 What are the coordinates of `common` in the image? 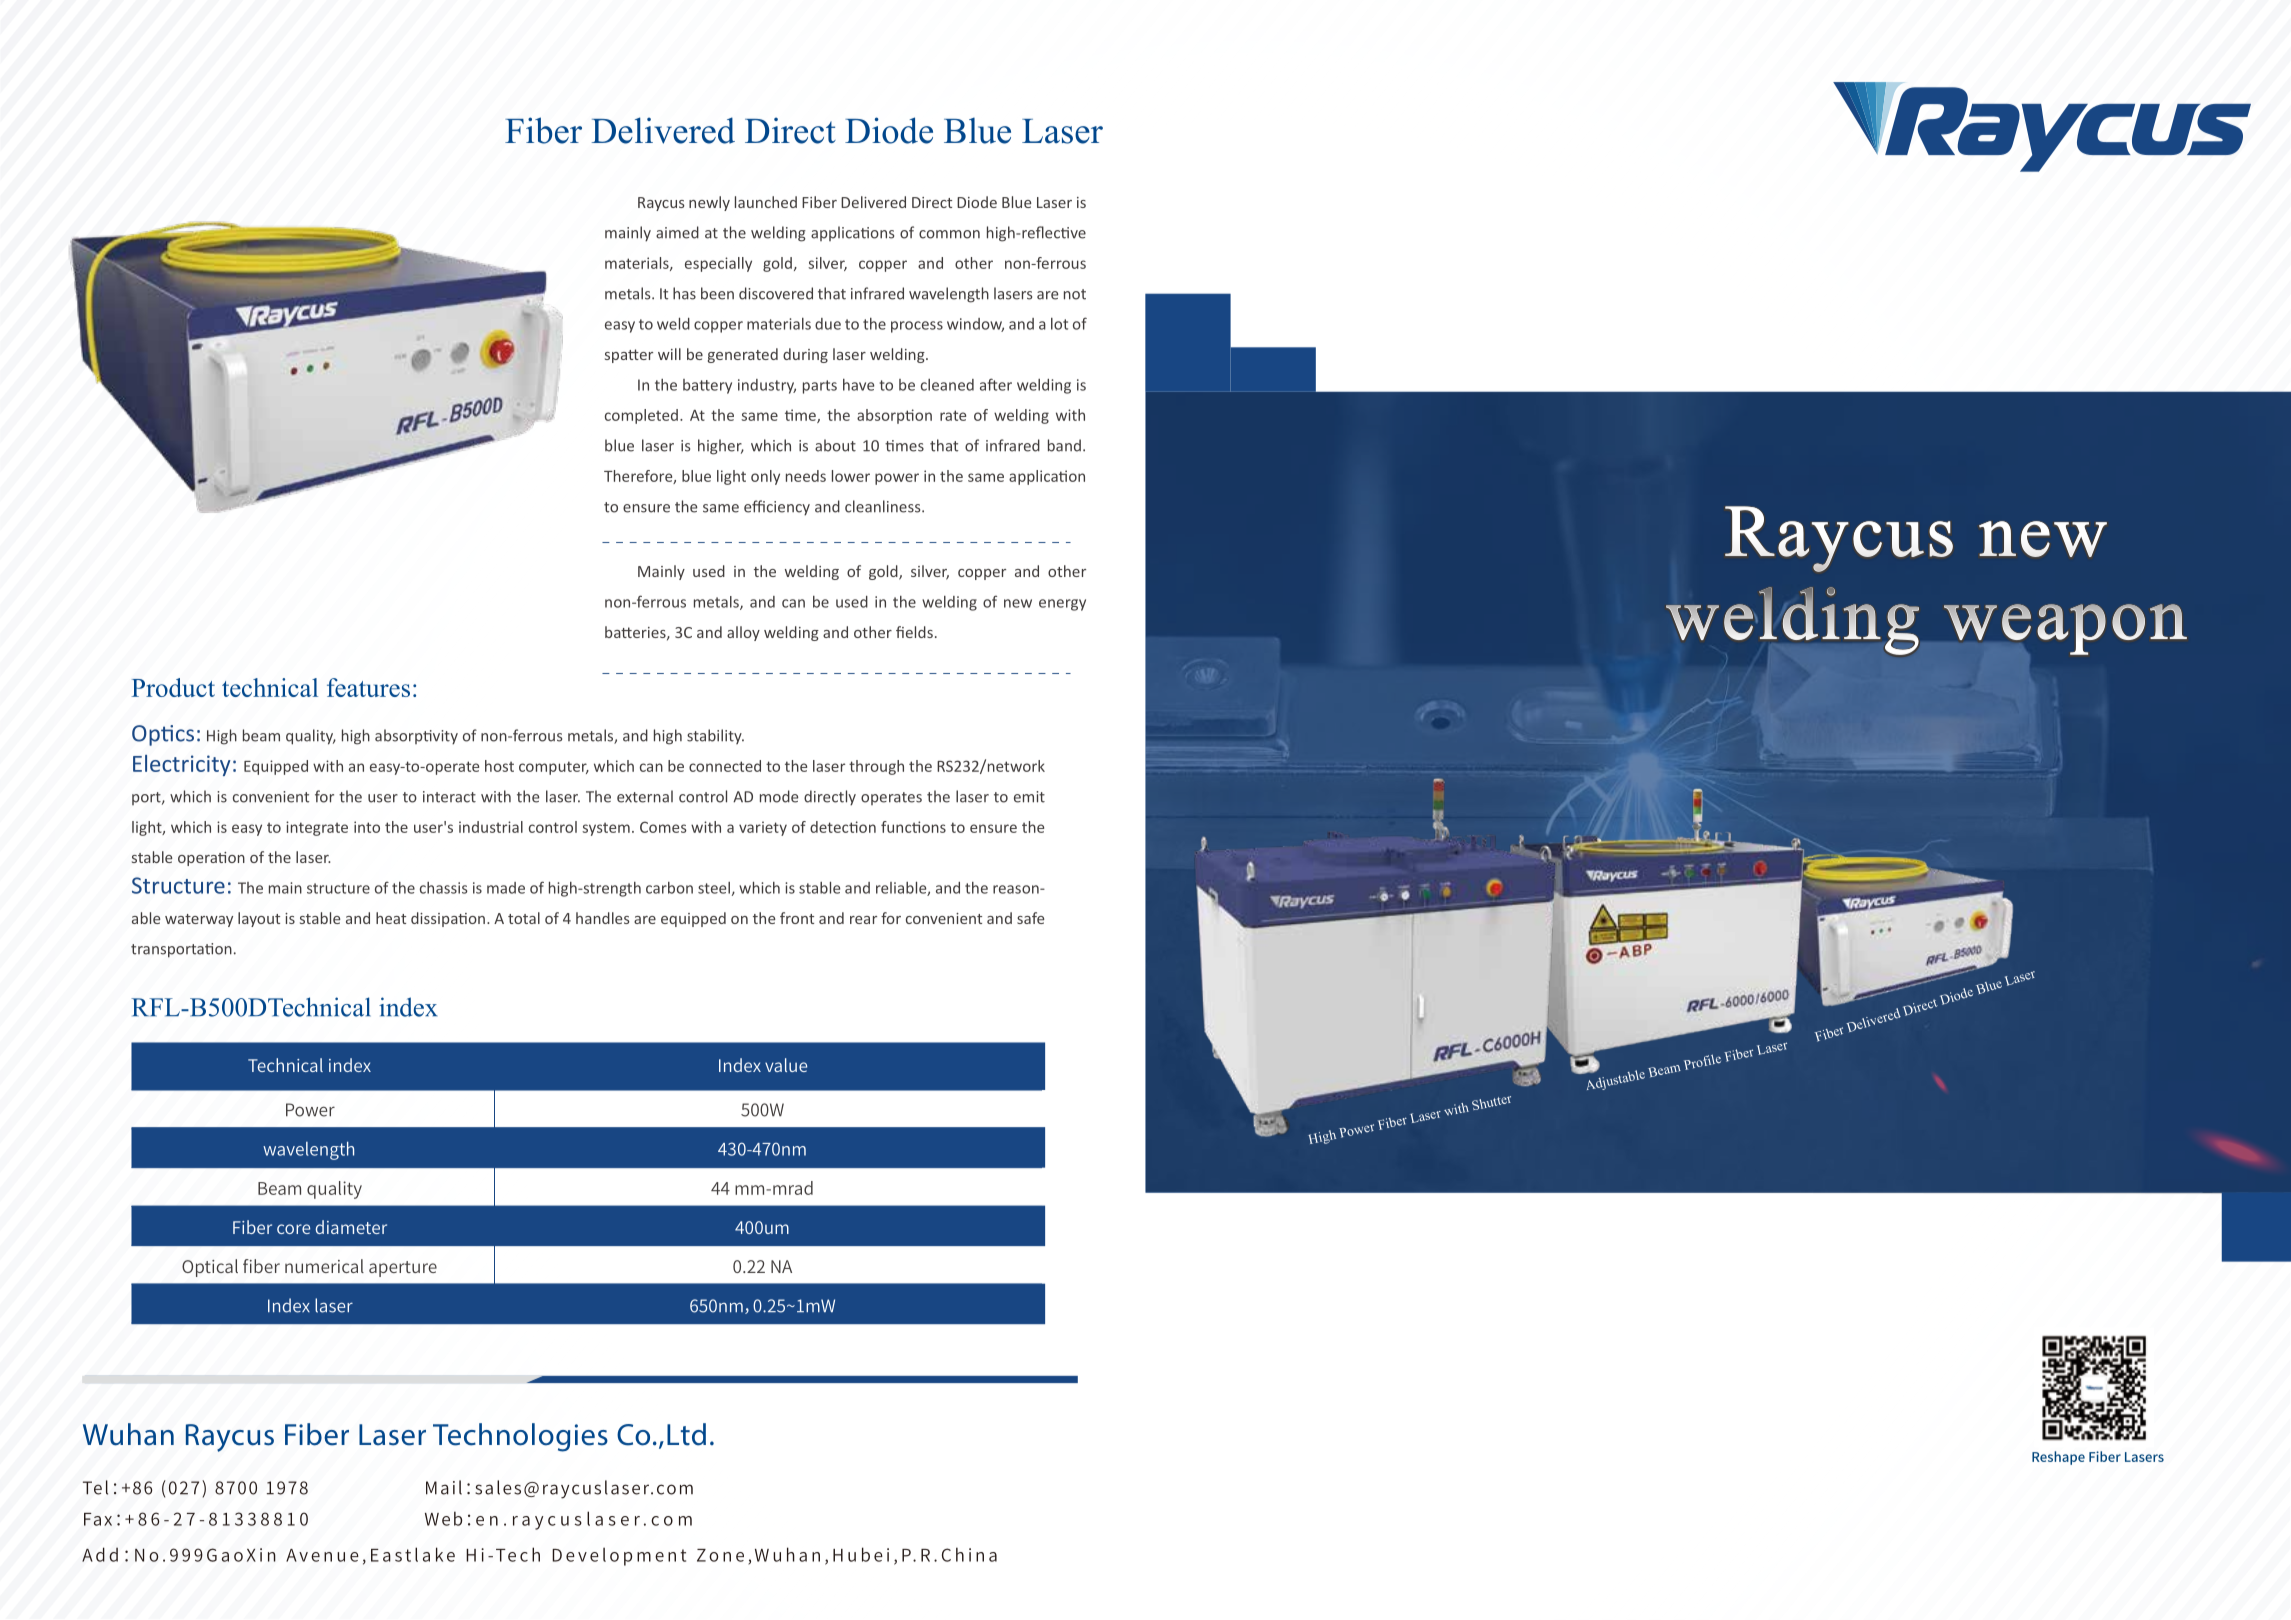 It's located at (949, 234).
